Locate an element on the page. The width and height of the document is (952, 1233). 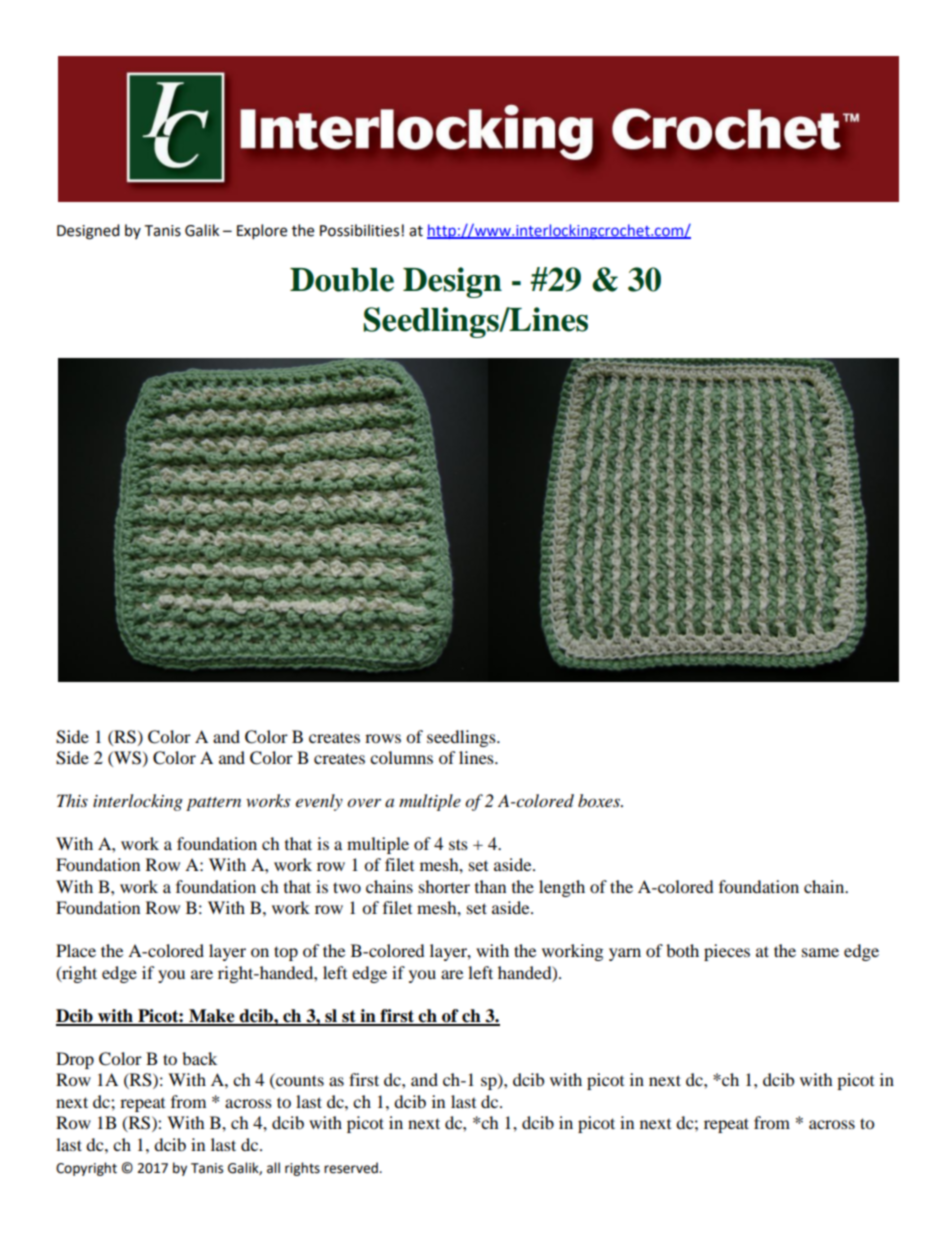
Explore is located at coordinates (262, 232).
